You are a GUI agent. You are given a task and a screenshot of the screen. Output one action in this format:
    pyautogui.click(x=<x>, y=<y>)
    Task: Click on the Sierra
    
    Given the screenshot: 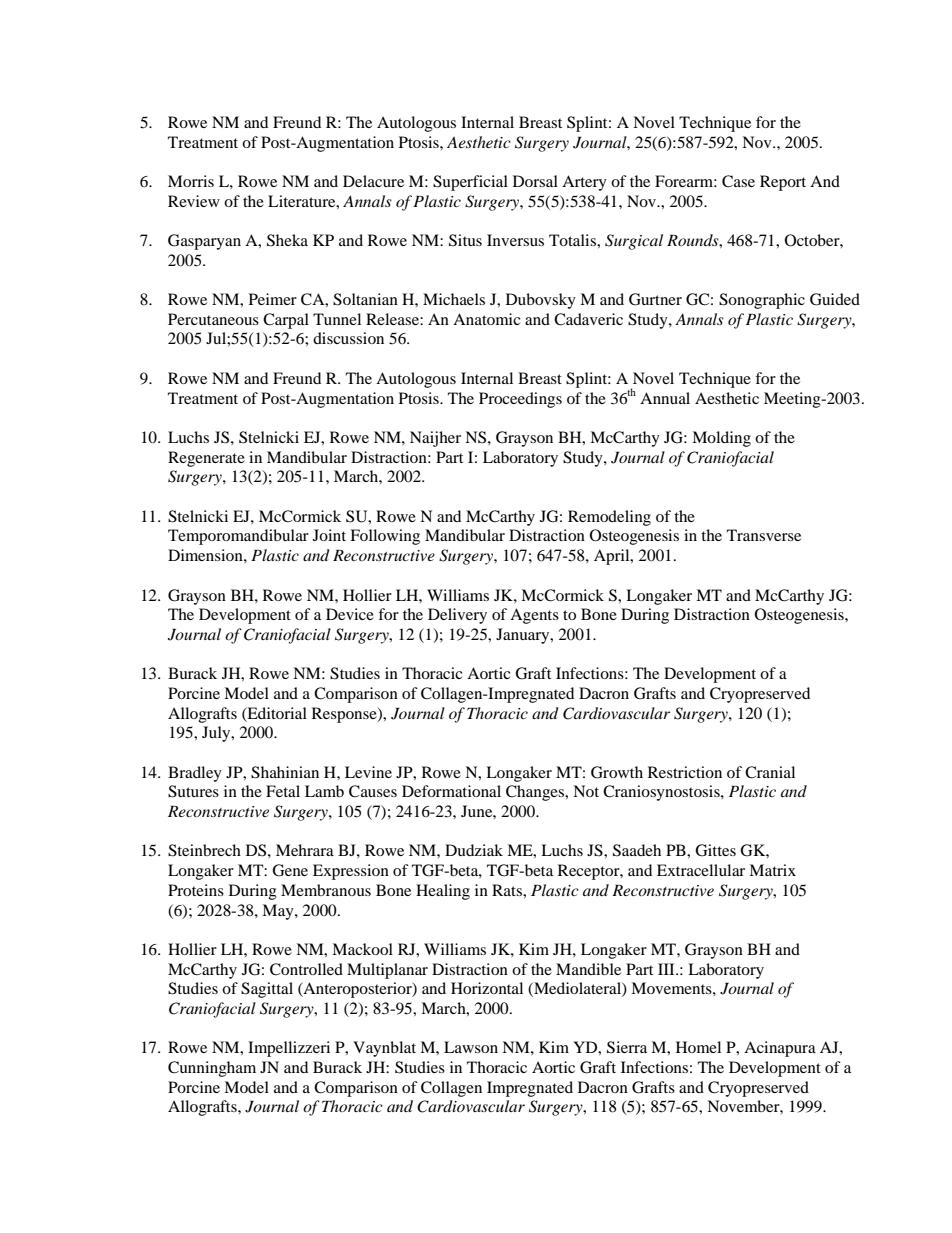 What is the action you would take?
    pyautogui.click(x=627, y=1047)
